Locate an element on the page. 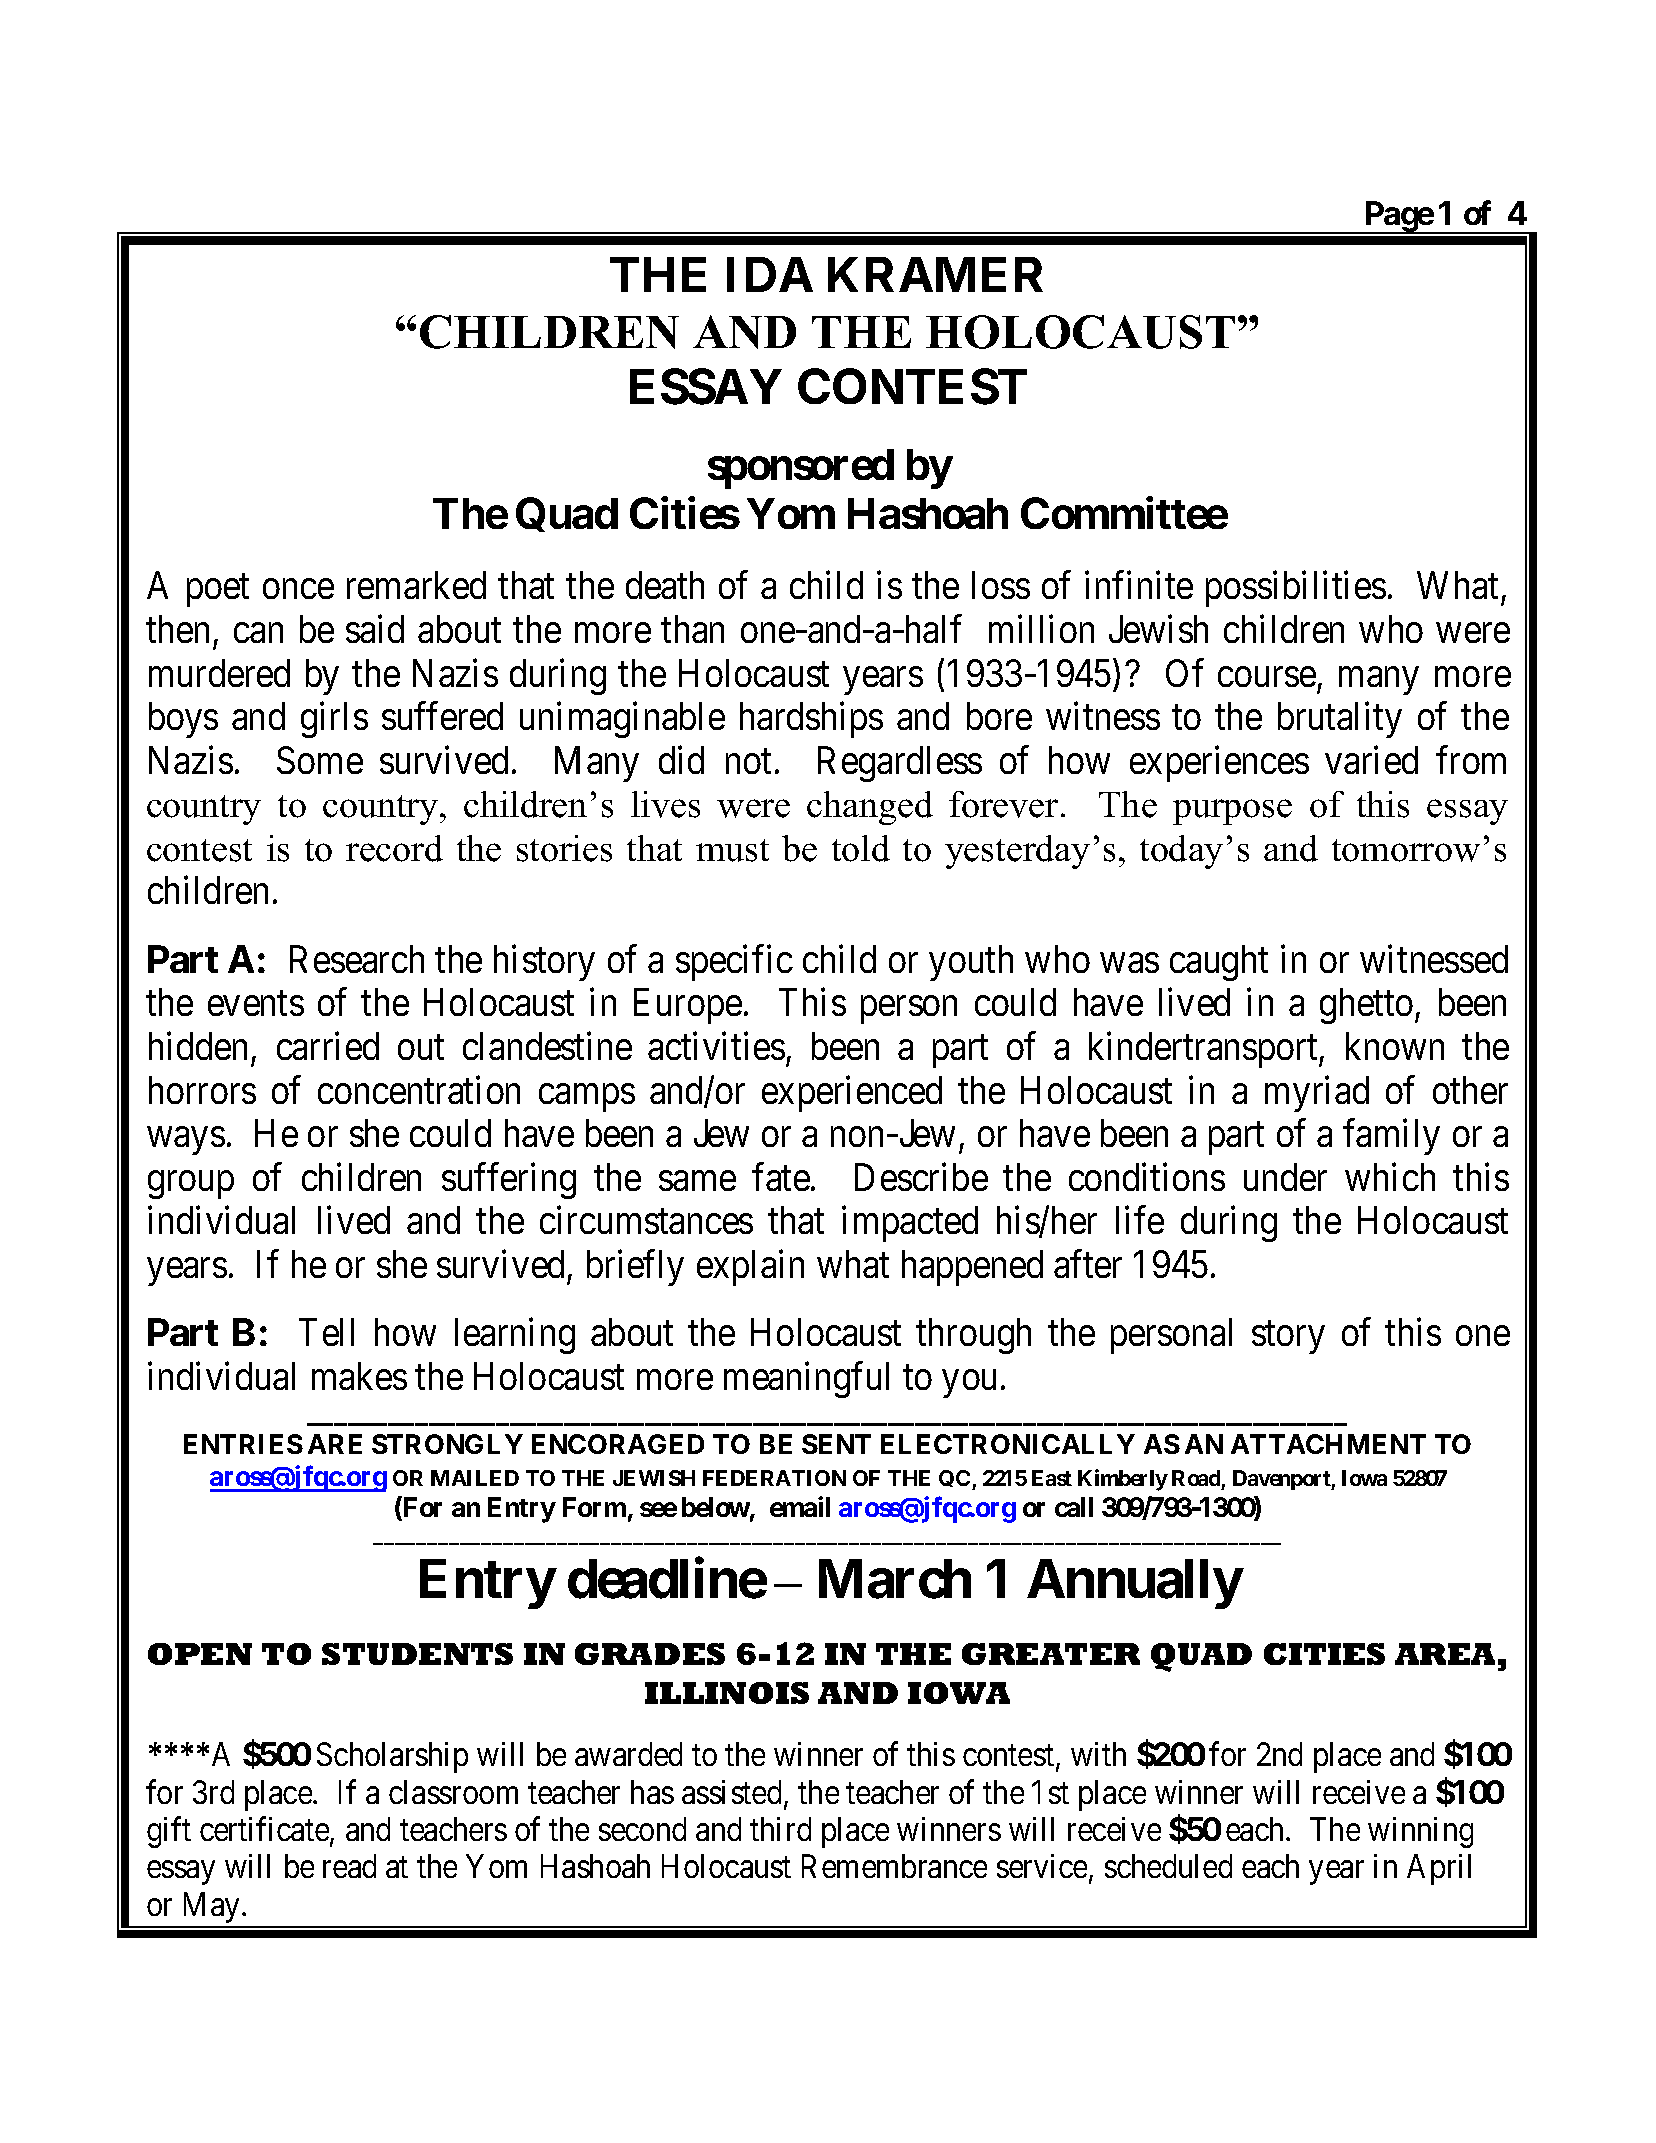 The image size is (1656, 2143). IDA is located at coordinates (770, 274).
